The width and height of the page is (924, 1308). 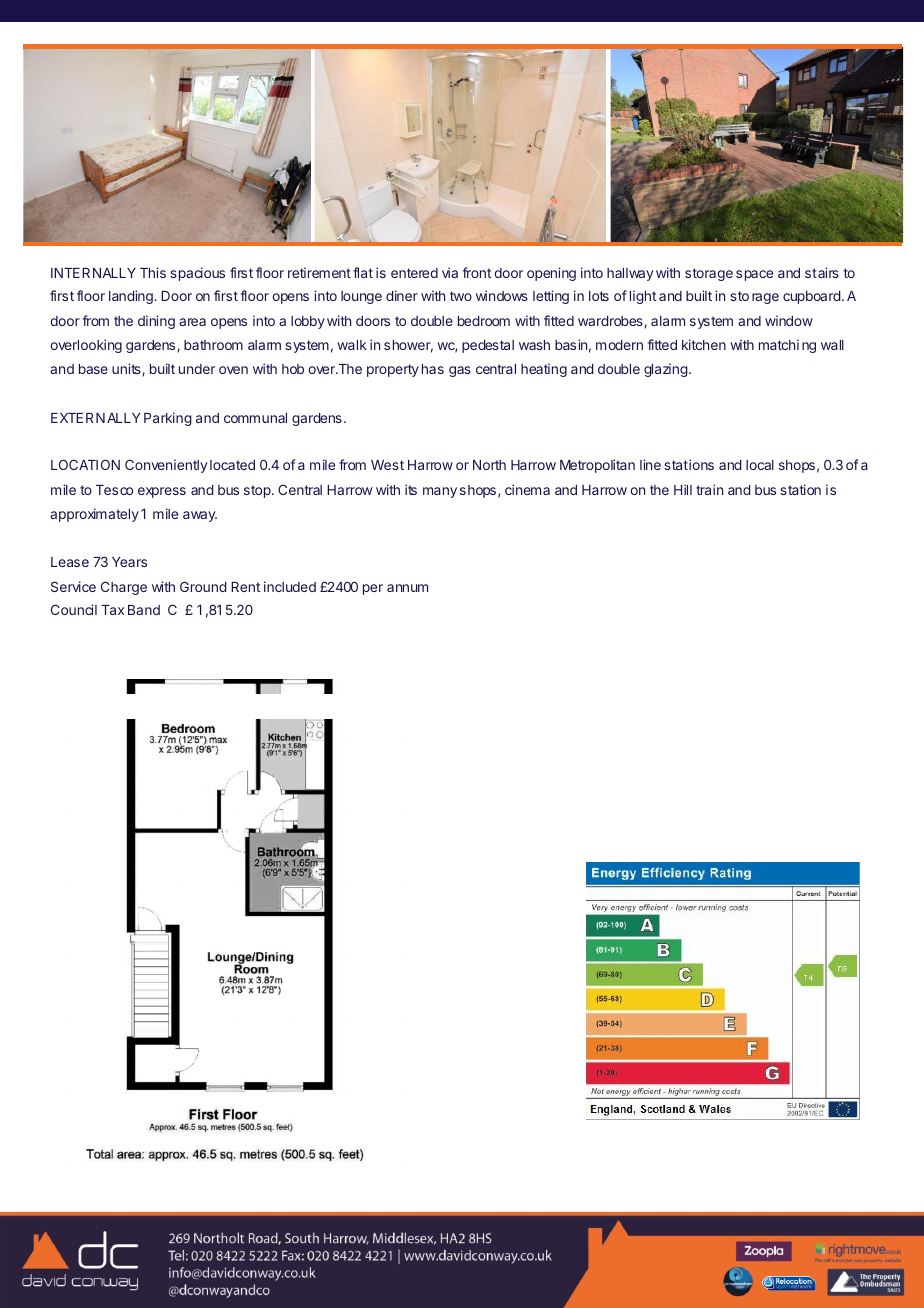 I want to click on purposes, so click(x=626, y=1036).
